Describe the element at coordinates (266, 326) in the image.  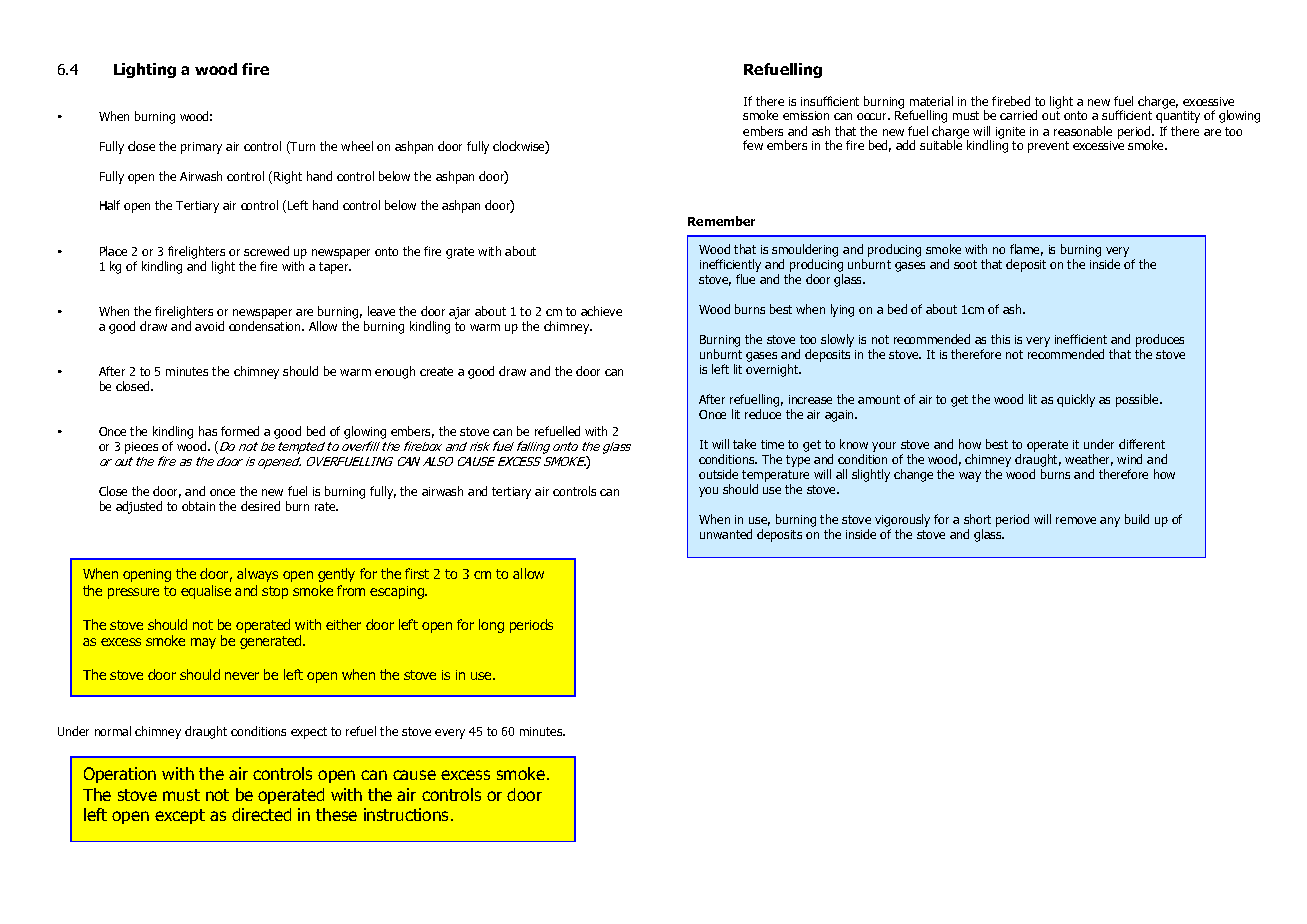
I see `condensation` at that location.
